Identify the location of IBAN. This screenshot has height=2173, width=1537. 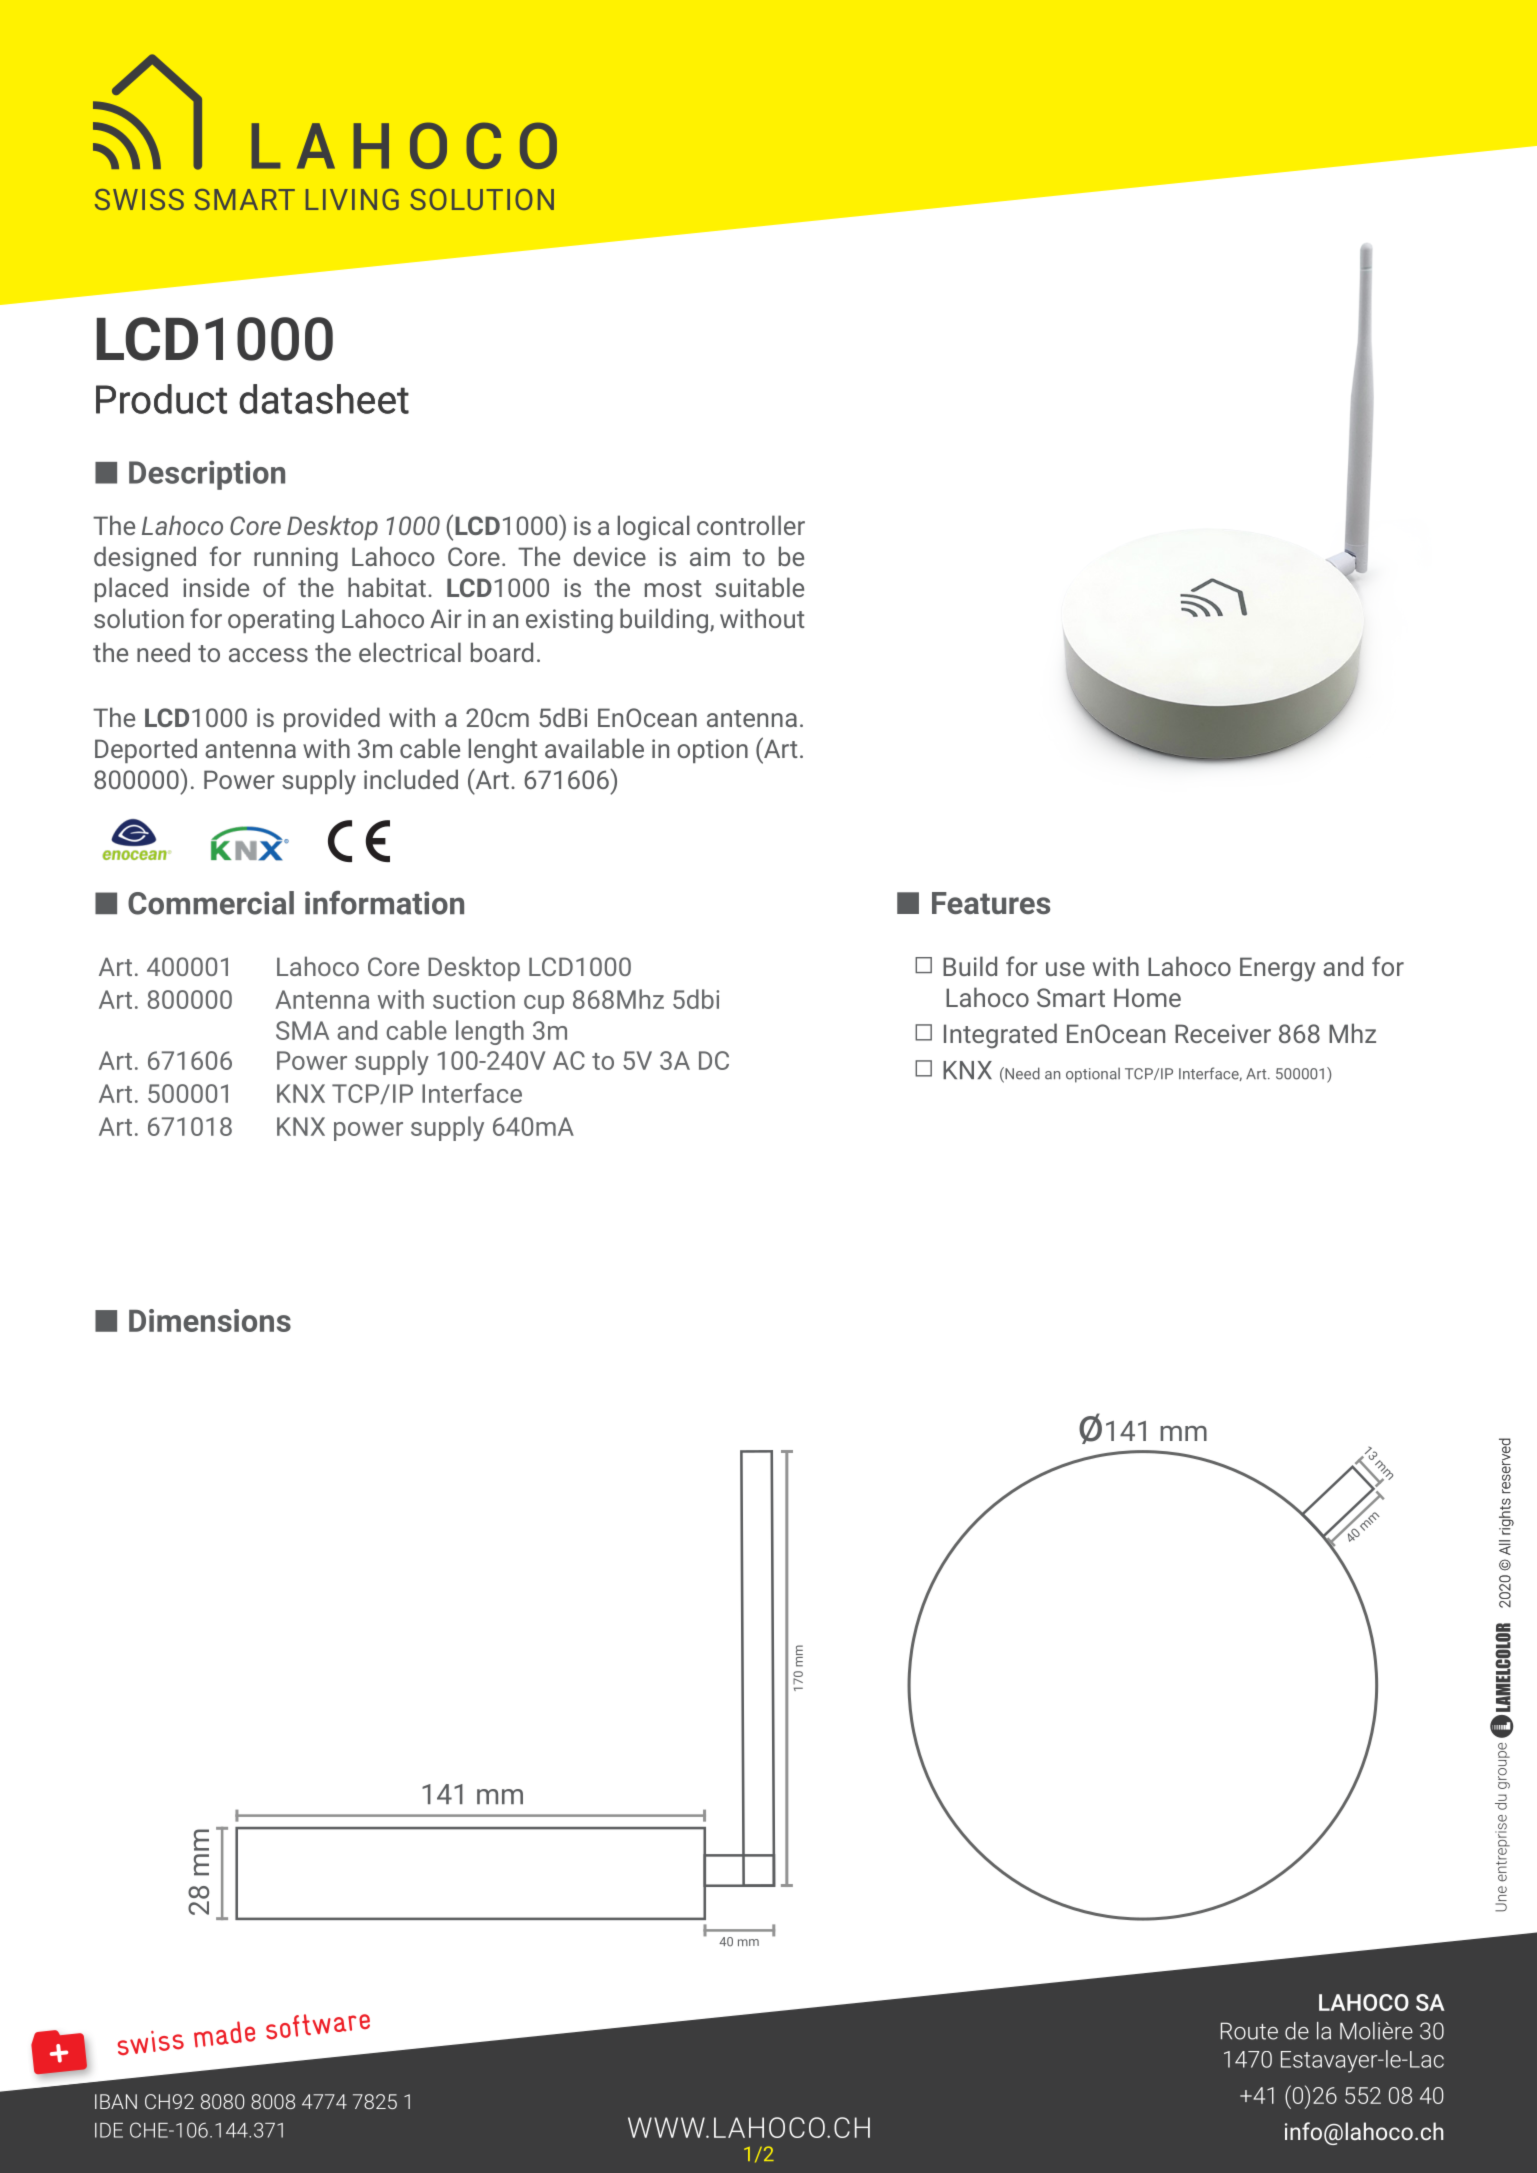
(116, 2101).
